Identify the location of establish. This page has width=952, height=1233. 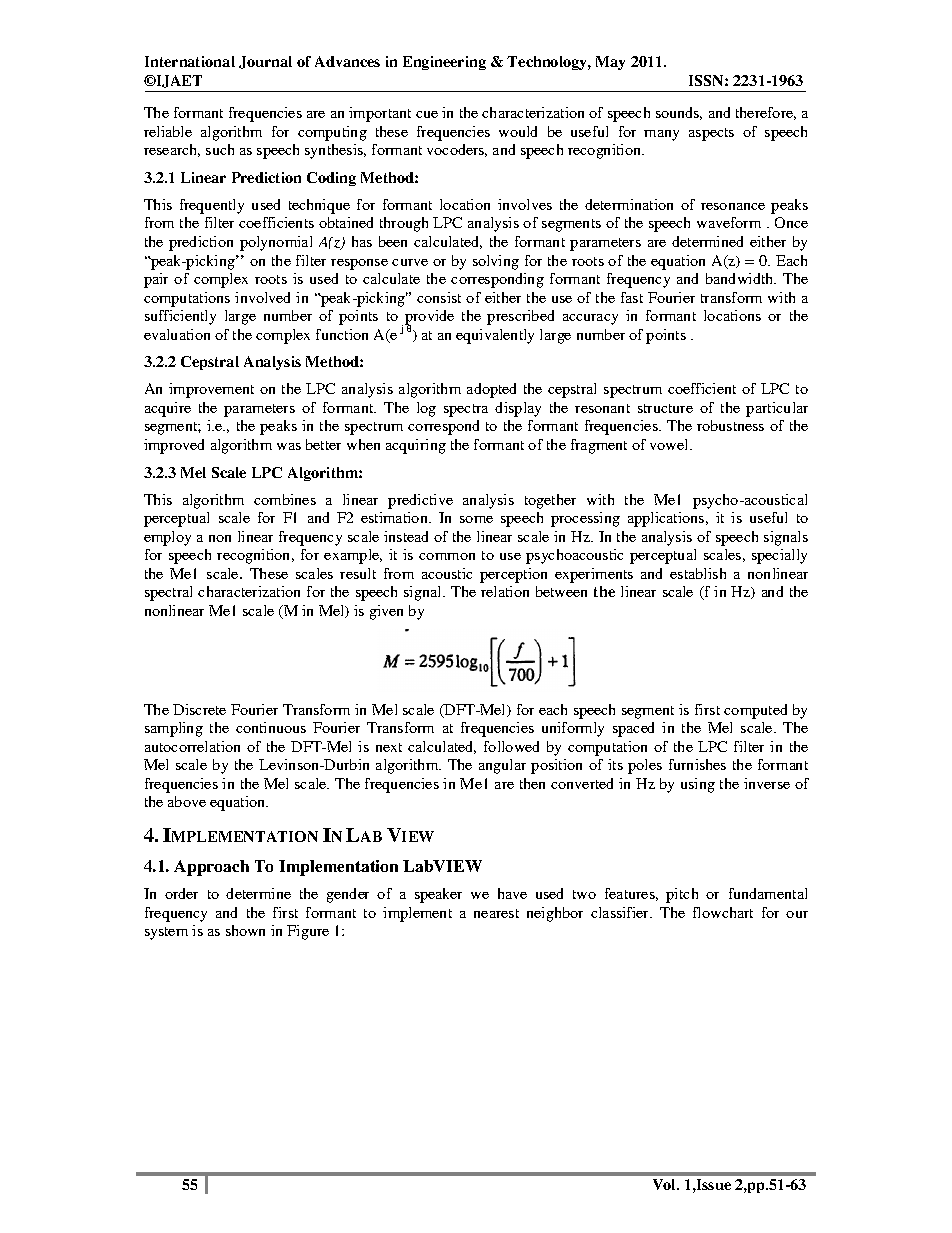
(698, 573).
